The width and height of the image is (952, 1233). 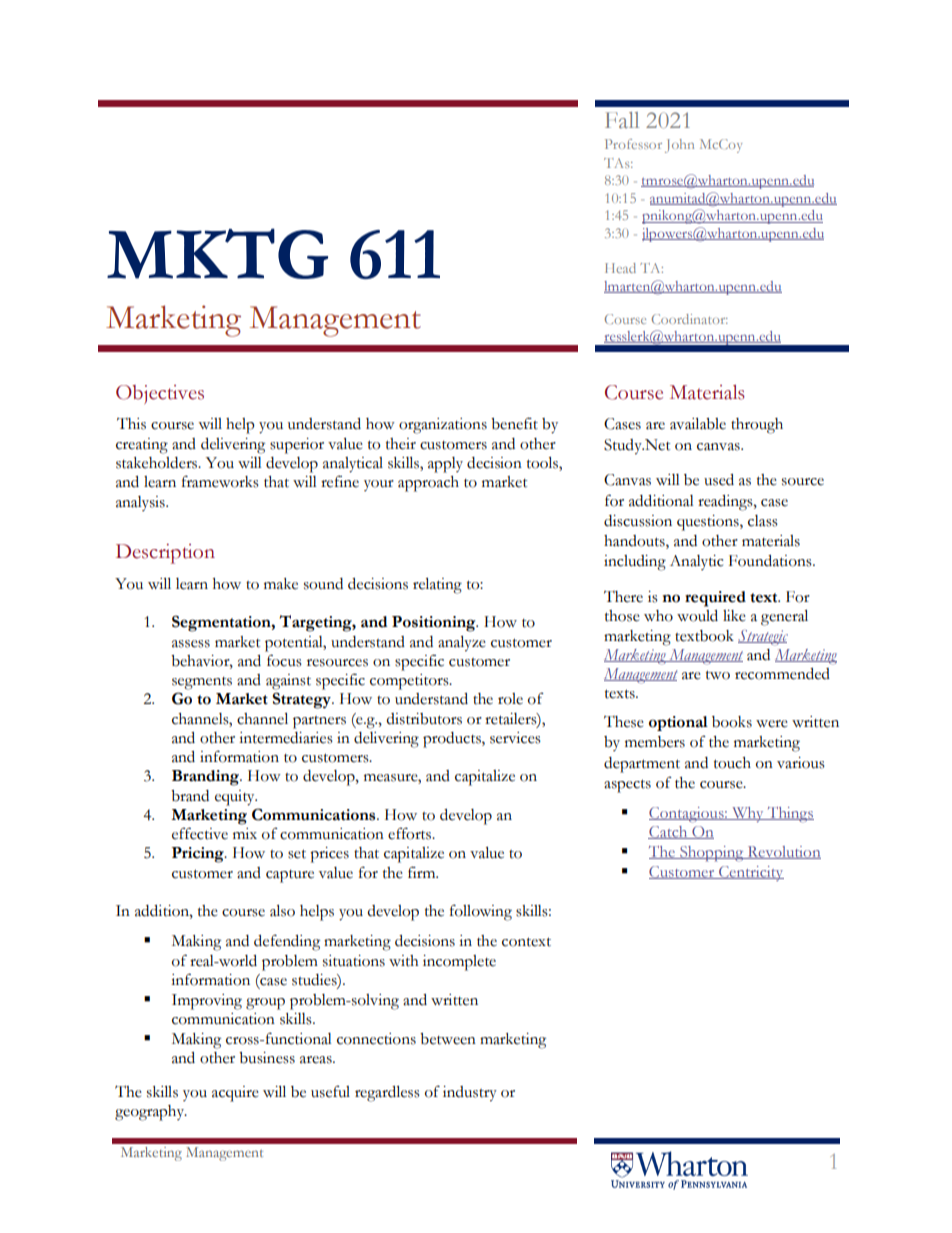 I want to click on John, so click(x=679, y=146).
